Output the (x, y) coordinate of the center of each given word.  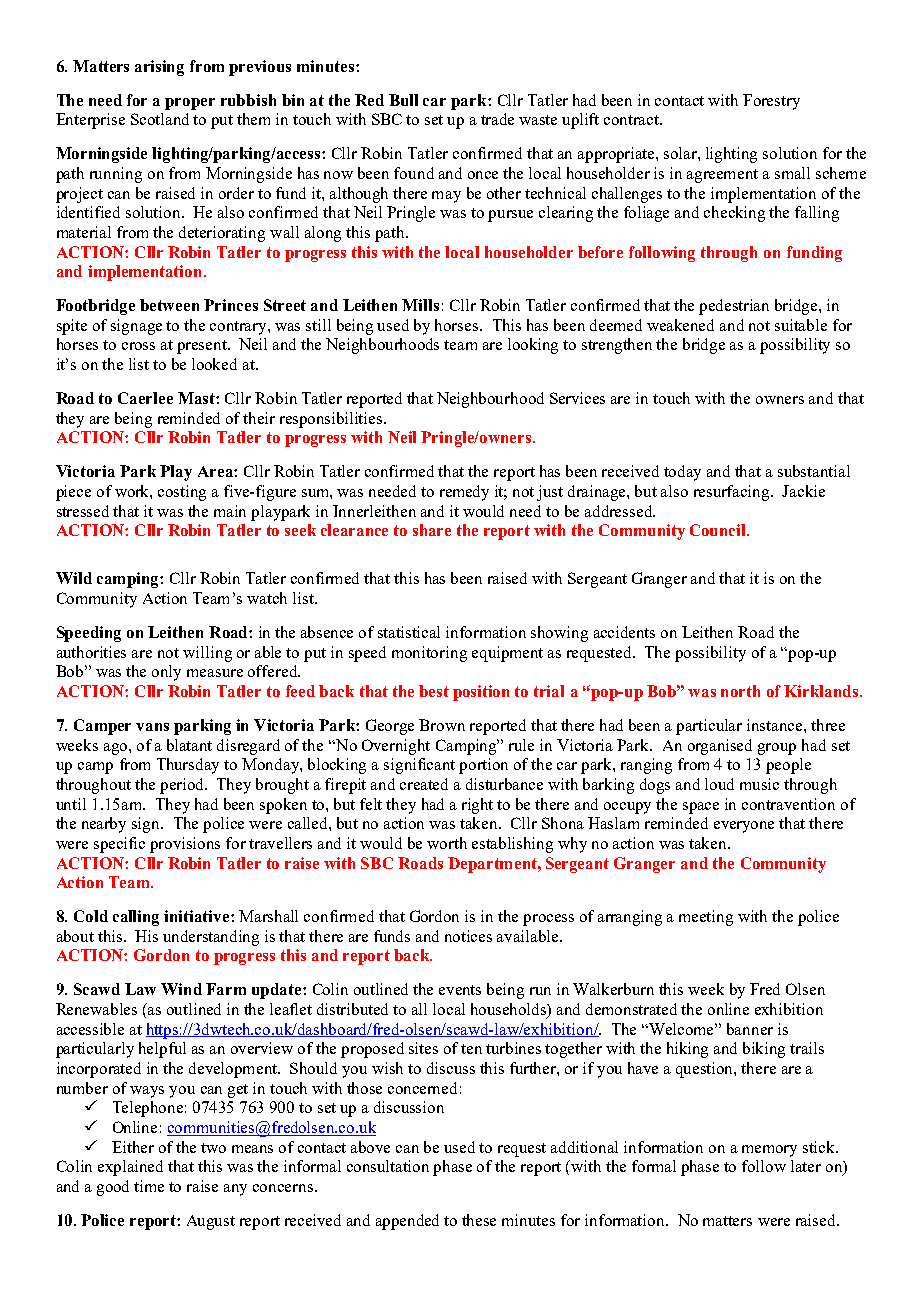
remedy (464, 493)
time (149, 1186)
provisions (185, 845)
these (479, 1220)
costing (182, 493)
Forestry (771, 102)
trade (497, 119)
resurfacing (733, 493)
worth (447, 843)
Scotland (160, 119)
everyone (744, 827)
